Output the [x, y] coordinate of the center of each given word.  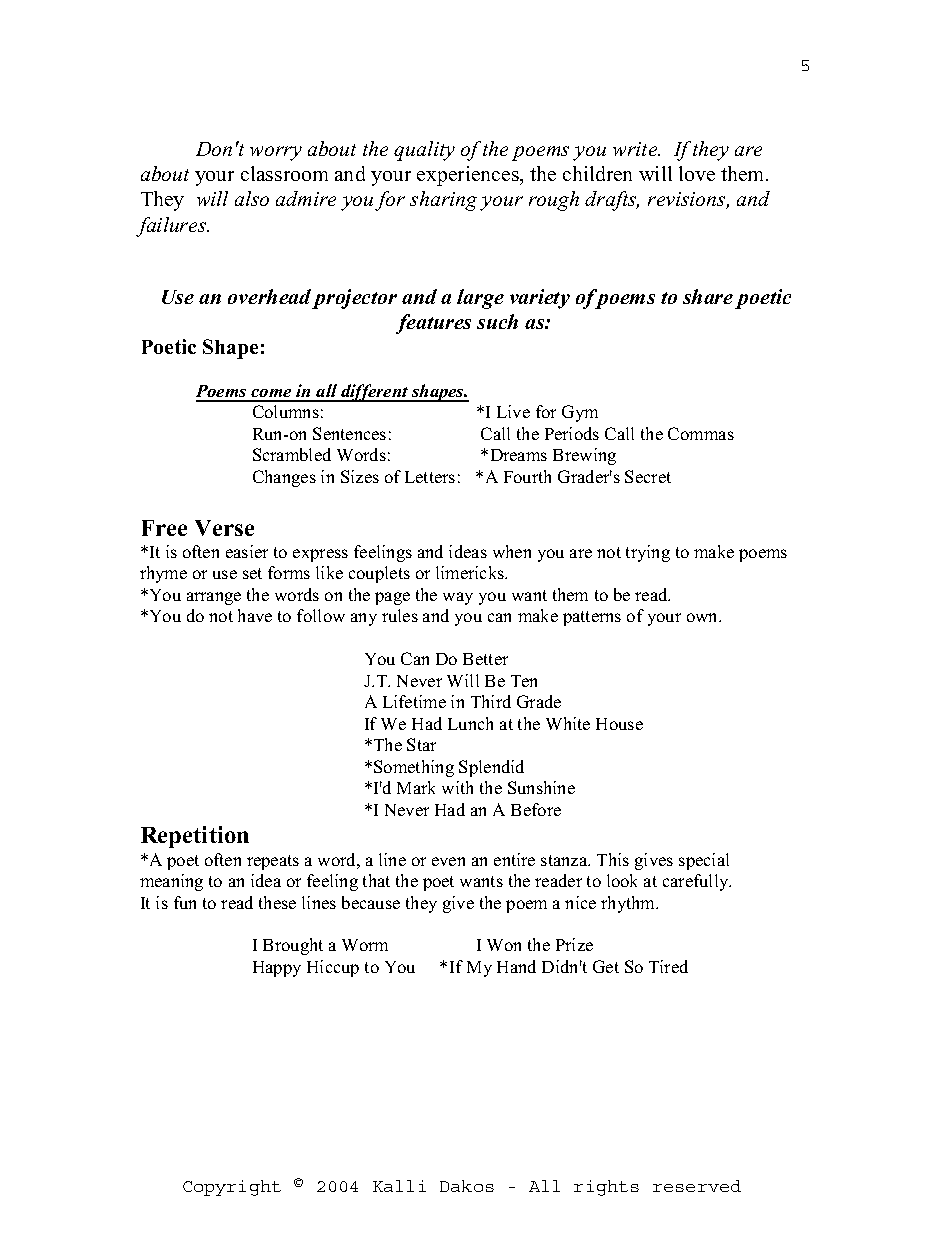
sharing [443, 201]
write [636, 149]
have [255, 615]
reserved [697, 1186]
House [619, 724]
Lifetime [414, 701]
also [252, 198]
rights [606, 1188]
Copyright [232, 1188]
